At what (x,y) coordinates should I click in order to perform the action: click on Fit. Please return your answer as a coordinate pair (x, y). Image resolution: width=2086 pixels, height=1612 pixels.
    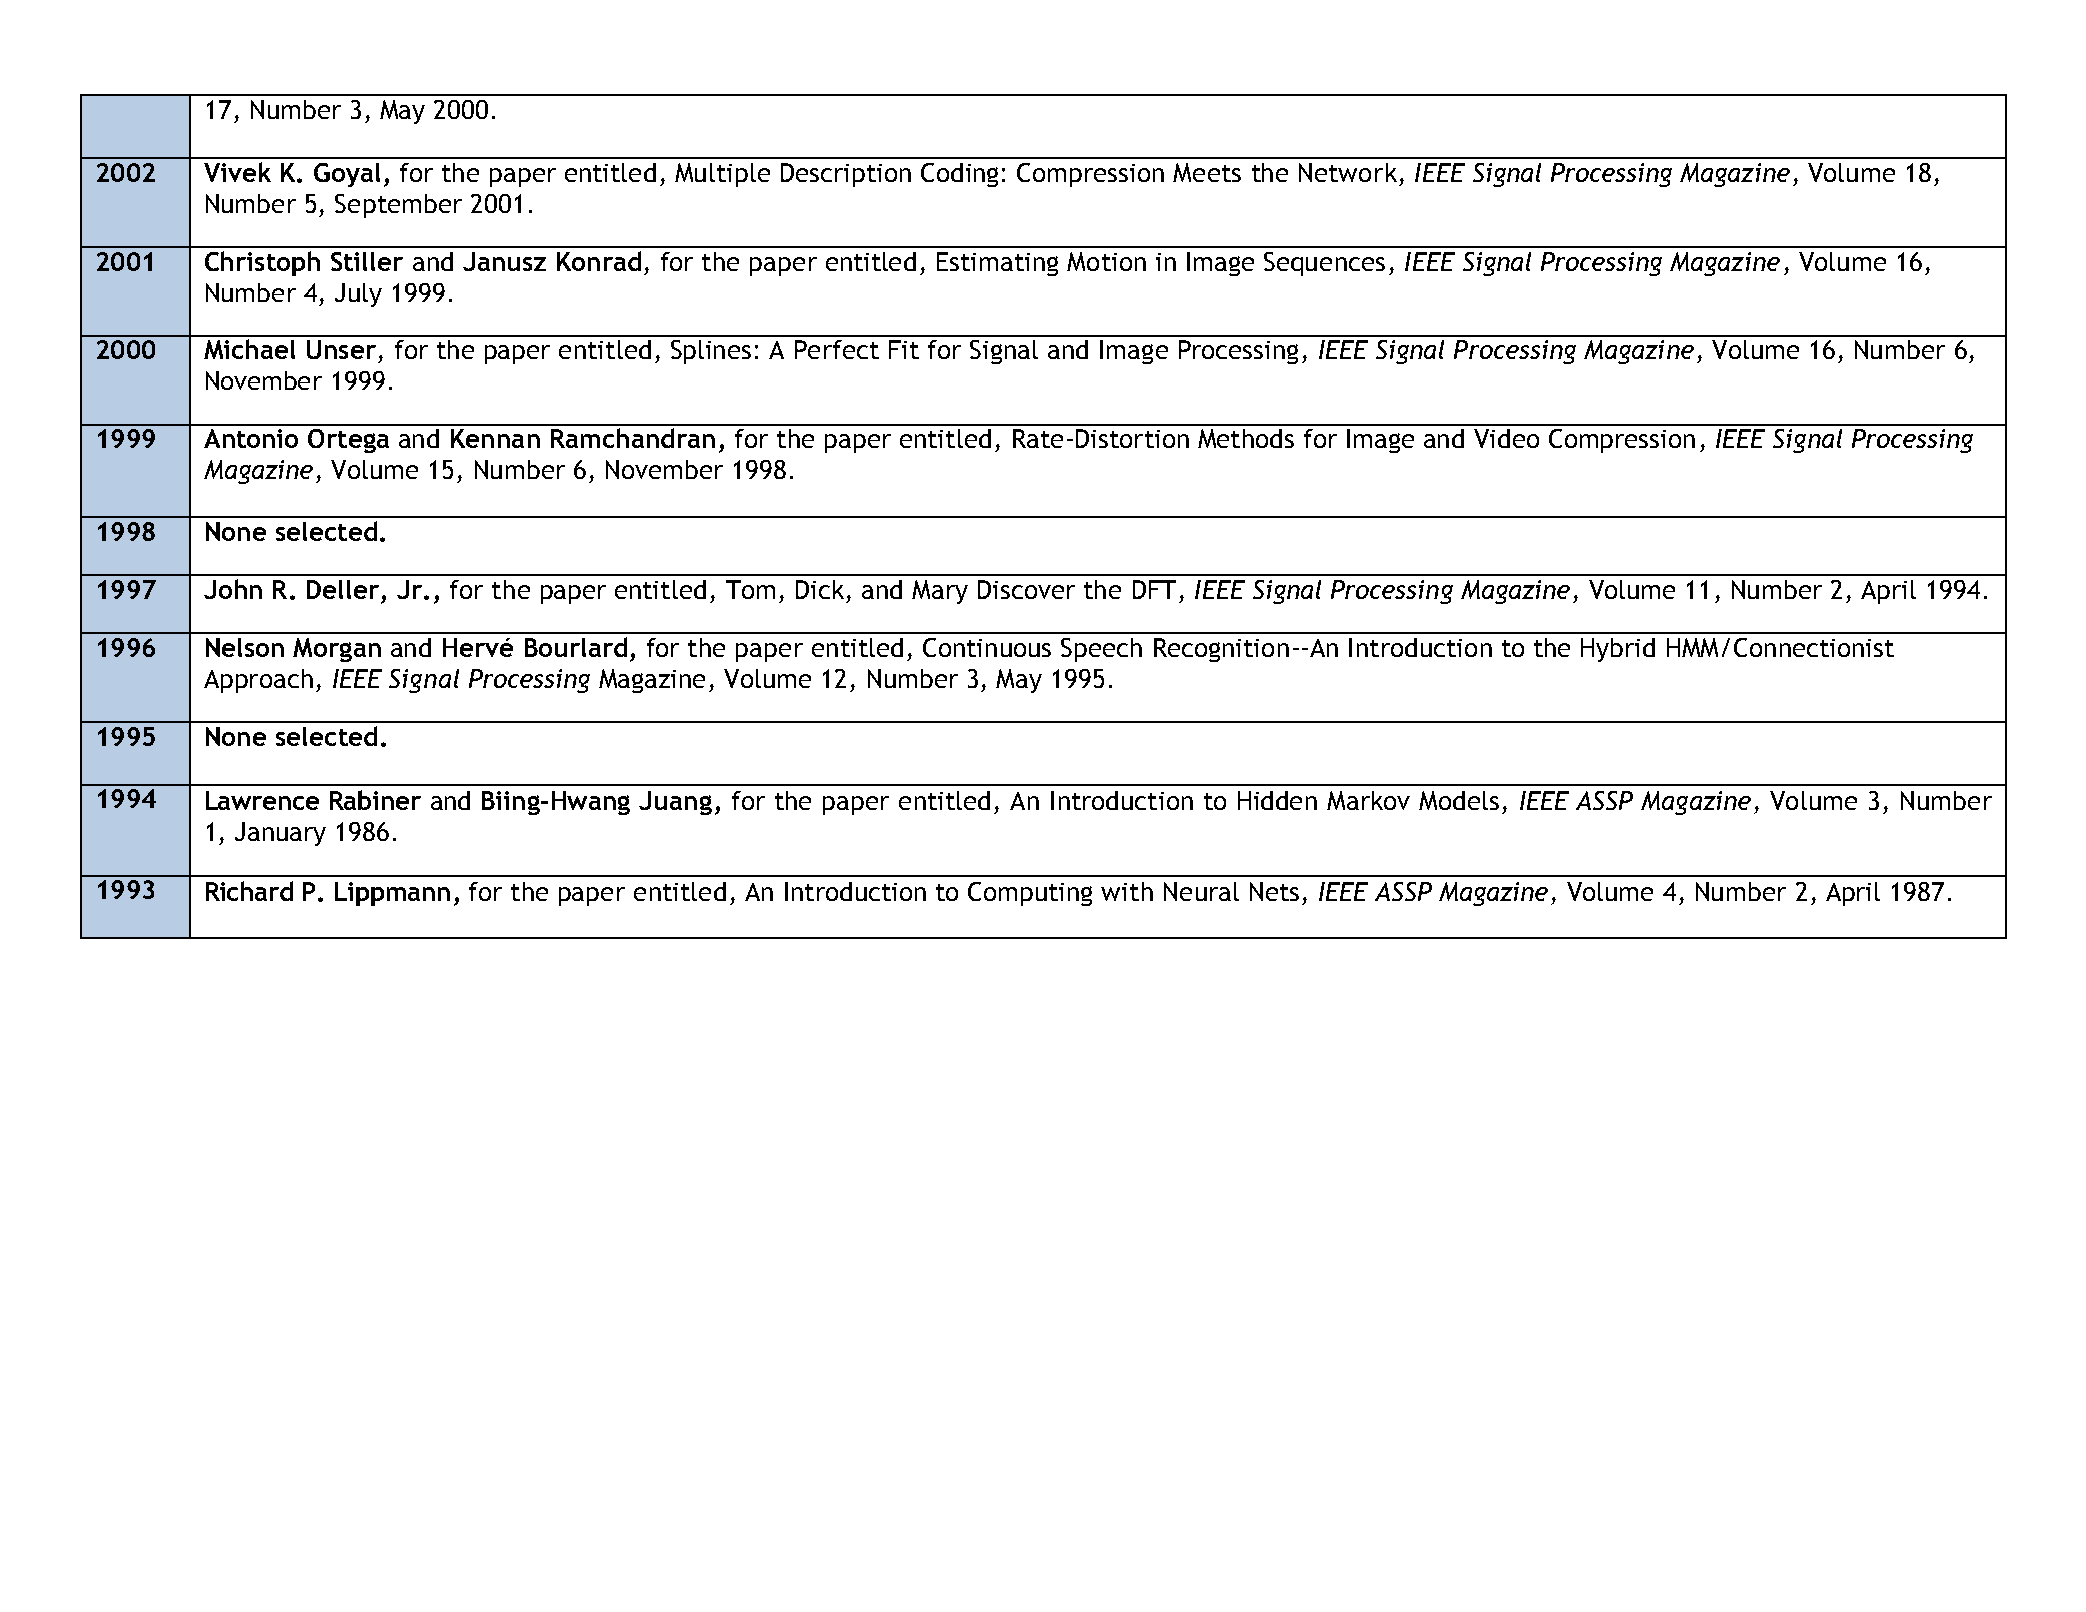
    Looking at the image, I should click on (904, 349).
